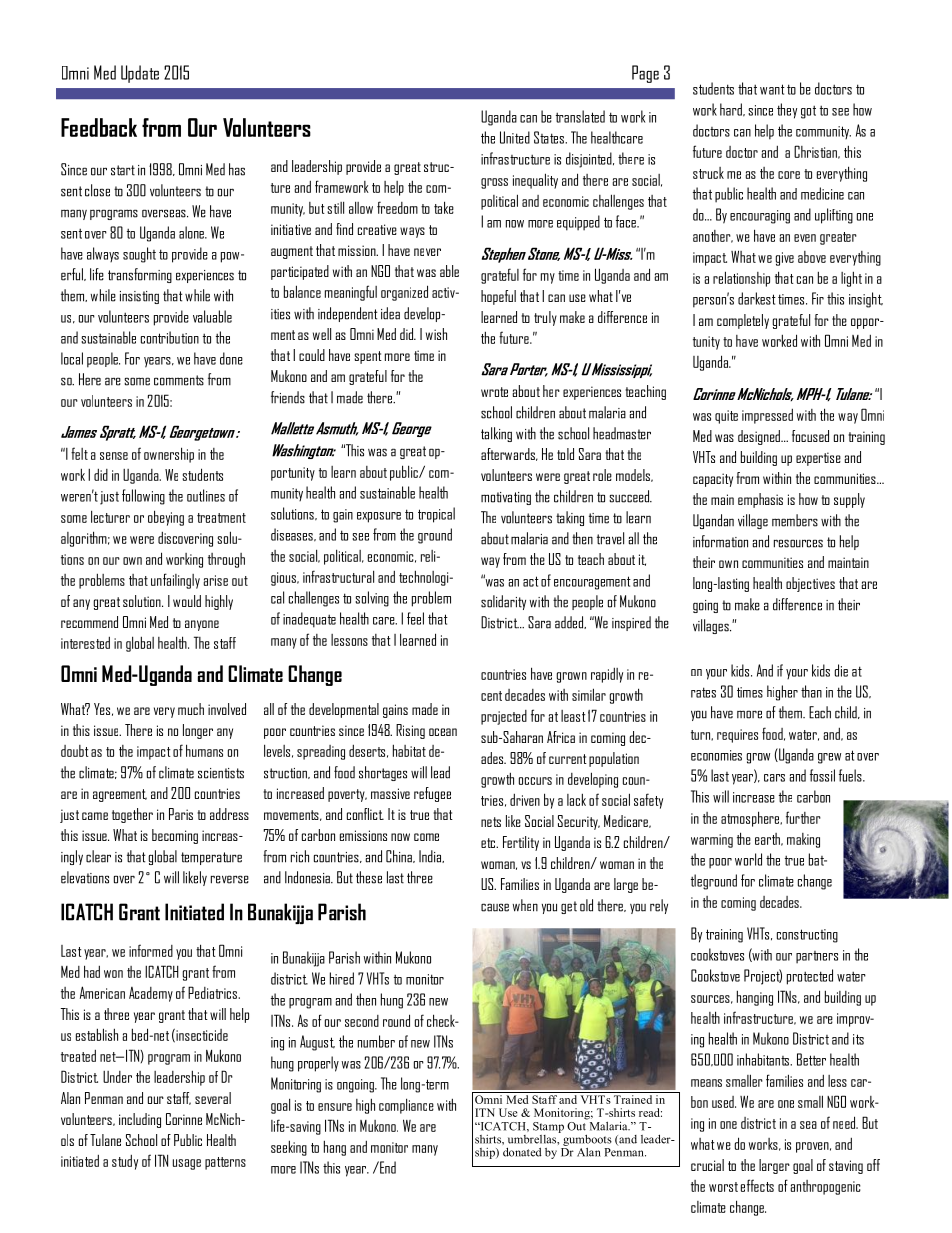 The height and width of the document is (1233, 952). What do you see at coordinates (760, 437) in the document?
I see `designed` at bounding box center [760, 437].
